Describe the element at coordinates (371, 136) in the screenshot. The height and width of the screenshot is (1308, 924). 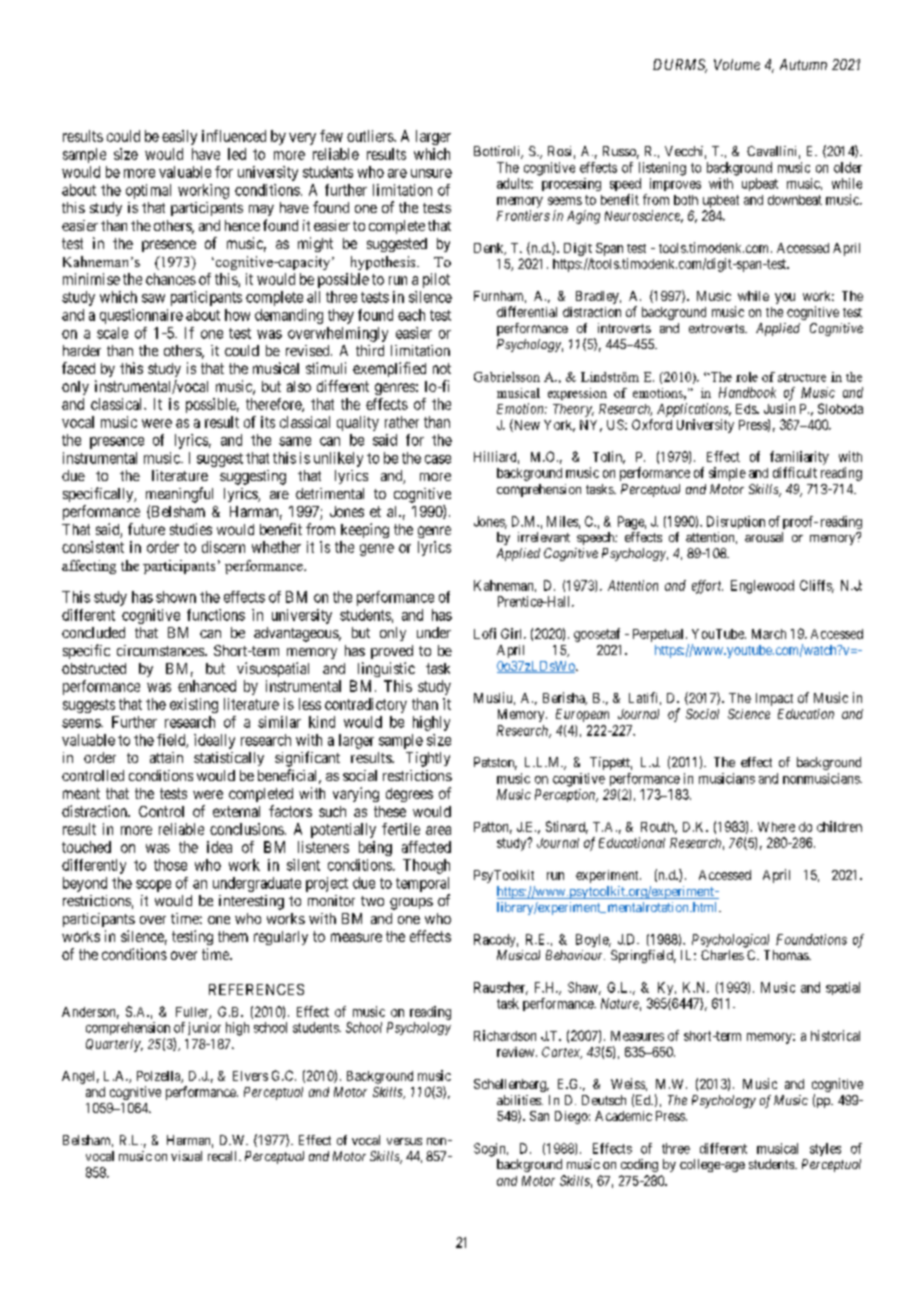
I see `outliers` at that location.
